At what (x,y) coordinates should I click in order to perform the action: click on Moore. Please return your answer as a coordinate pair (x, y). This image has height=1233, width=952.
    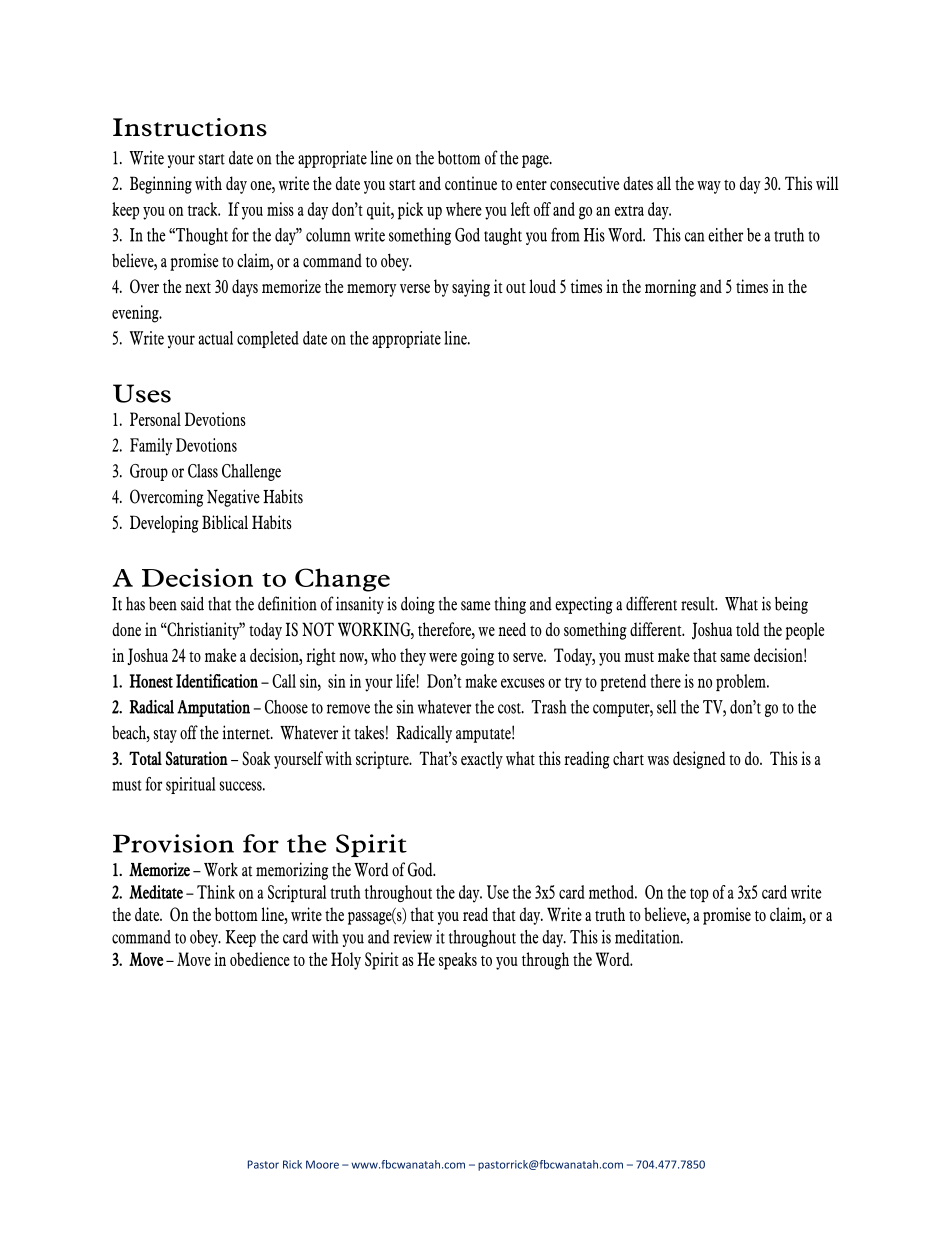
    Looking at the image, I should click on (322, 1164).
